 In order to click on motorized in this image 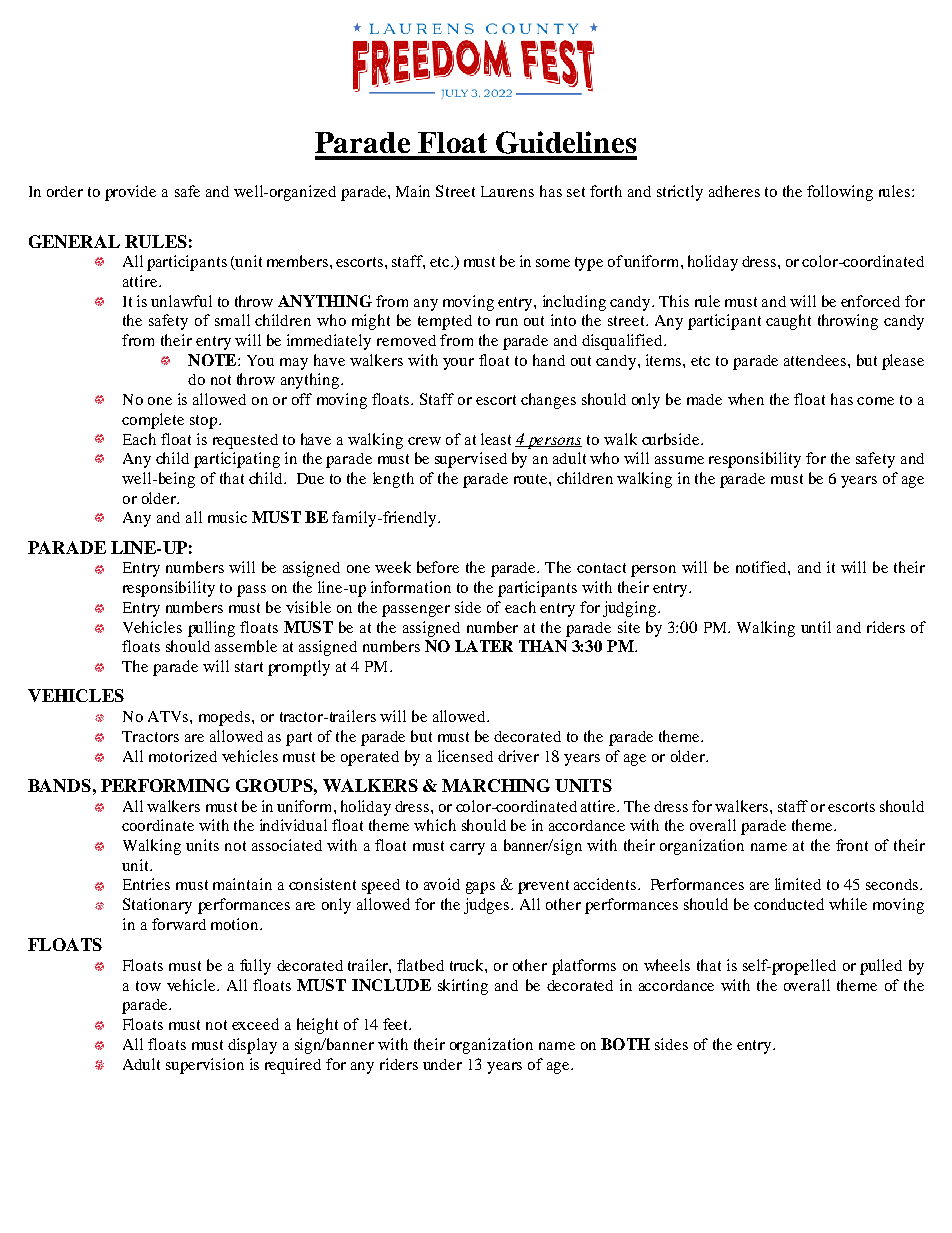, I will do `click(183, 756)`.
